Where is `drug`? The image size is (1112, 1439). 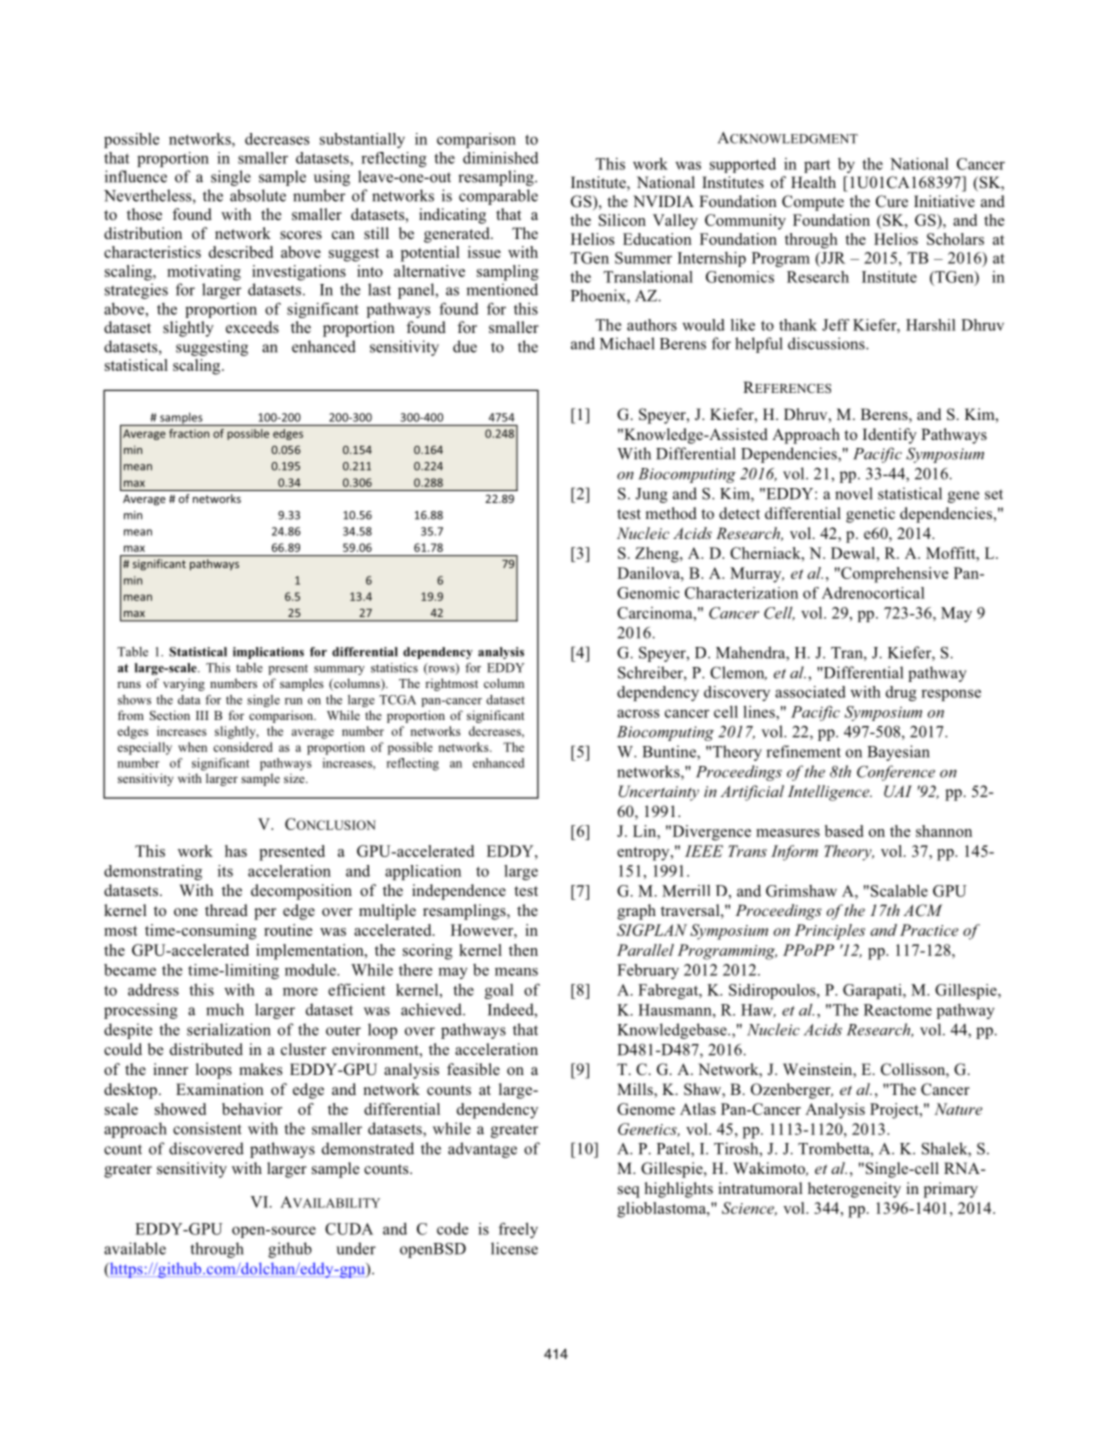
drug is located at coordinates (901, 693).
